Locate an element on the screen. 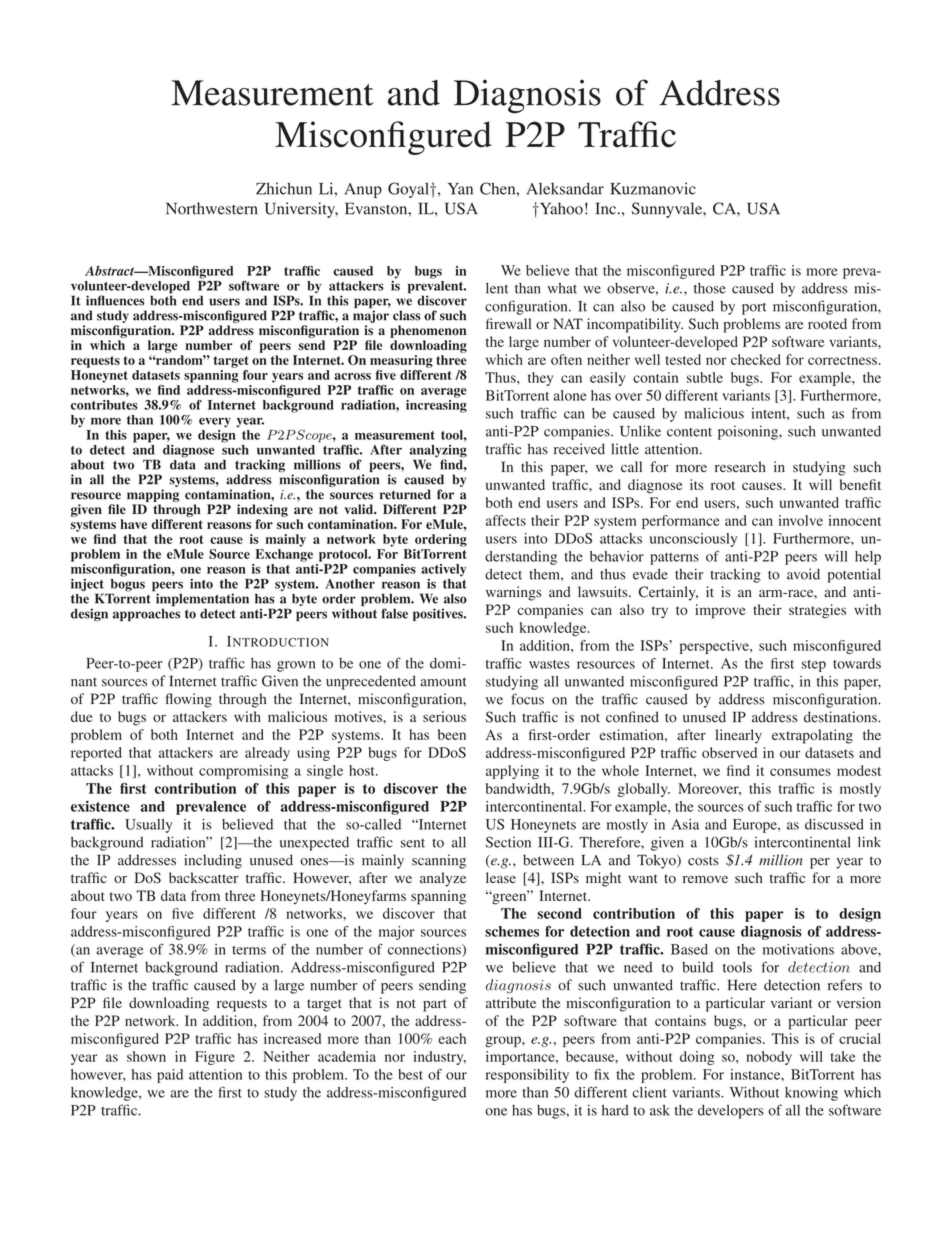  lease is located at coordinates (501, 877).
